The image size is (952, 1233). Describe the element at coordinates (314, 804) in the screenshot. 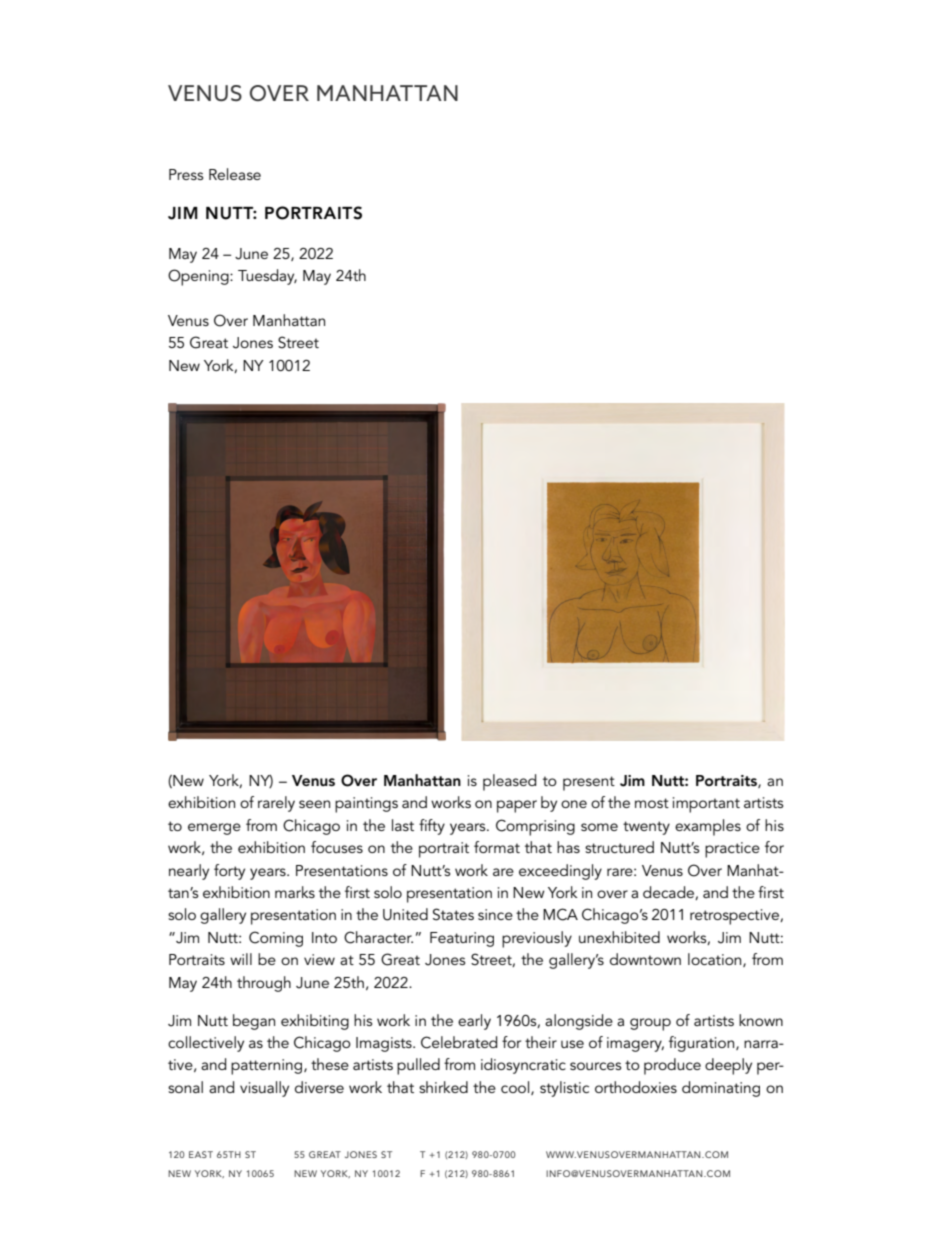

I see `seen` at that location.
